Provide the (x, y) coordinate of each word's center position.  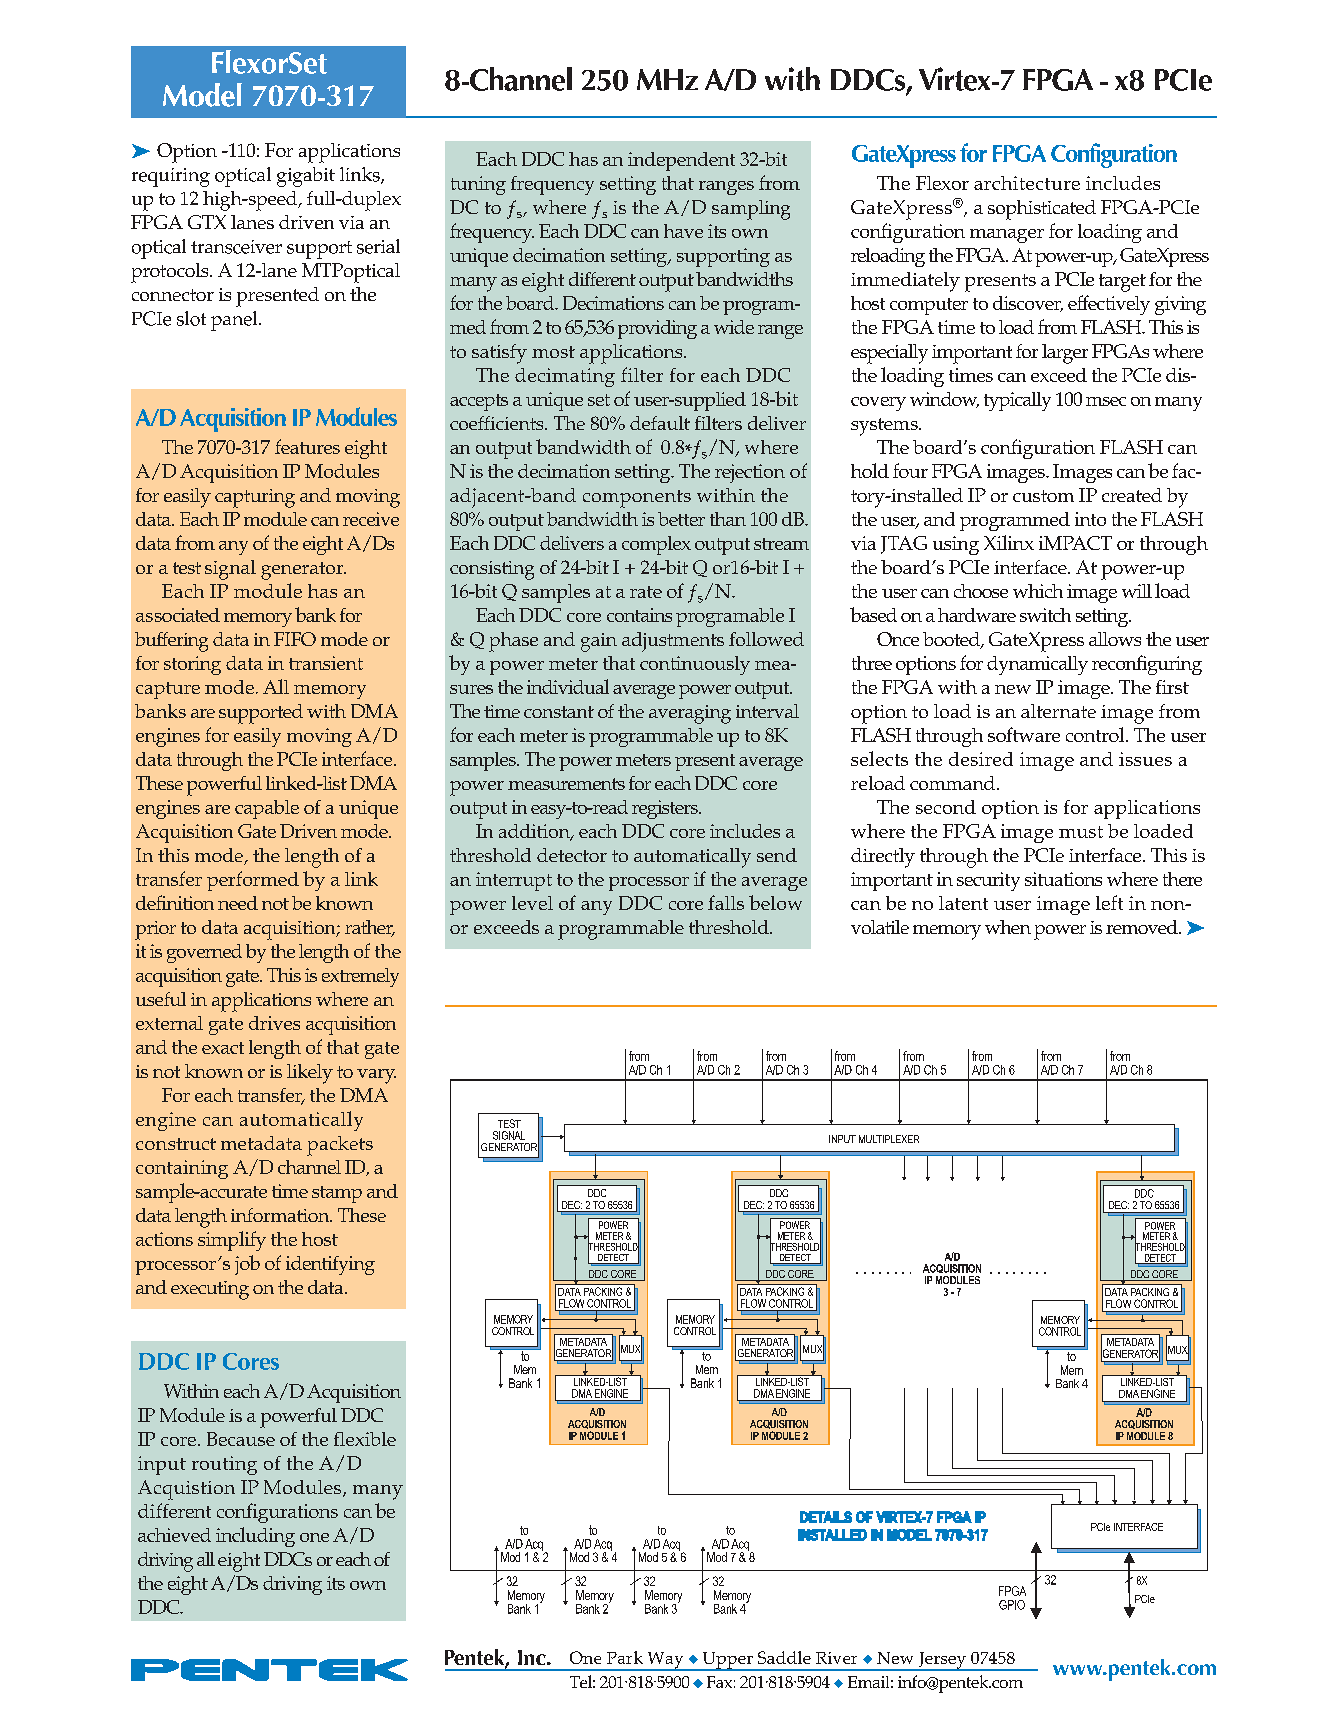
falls (726, 902)
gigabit (306, 177)
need (238, 903)
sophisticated (1042, 210)
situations (1063, 879)
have (683, 231)
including (255, 1537)
